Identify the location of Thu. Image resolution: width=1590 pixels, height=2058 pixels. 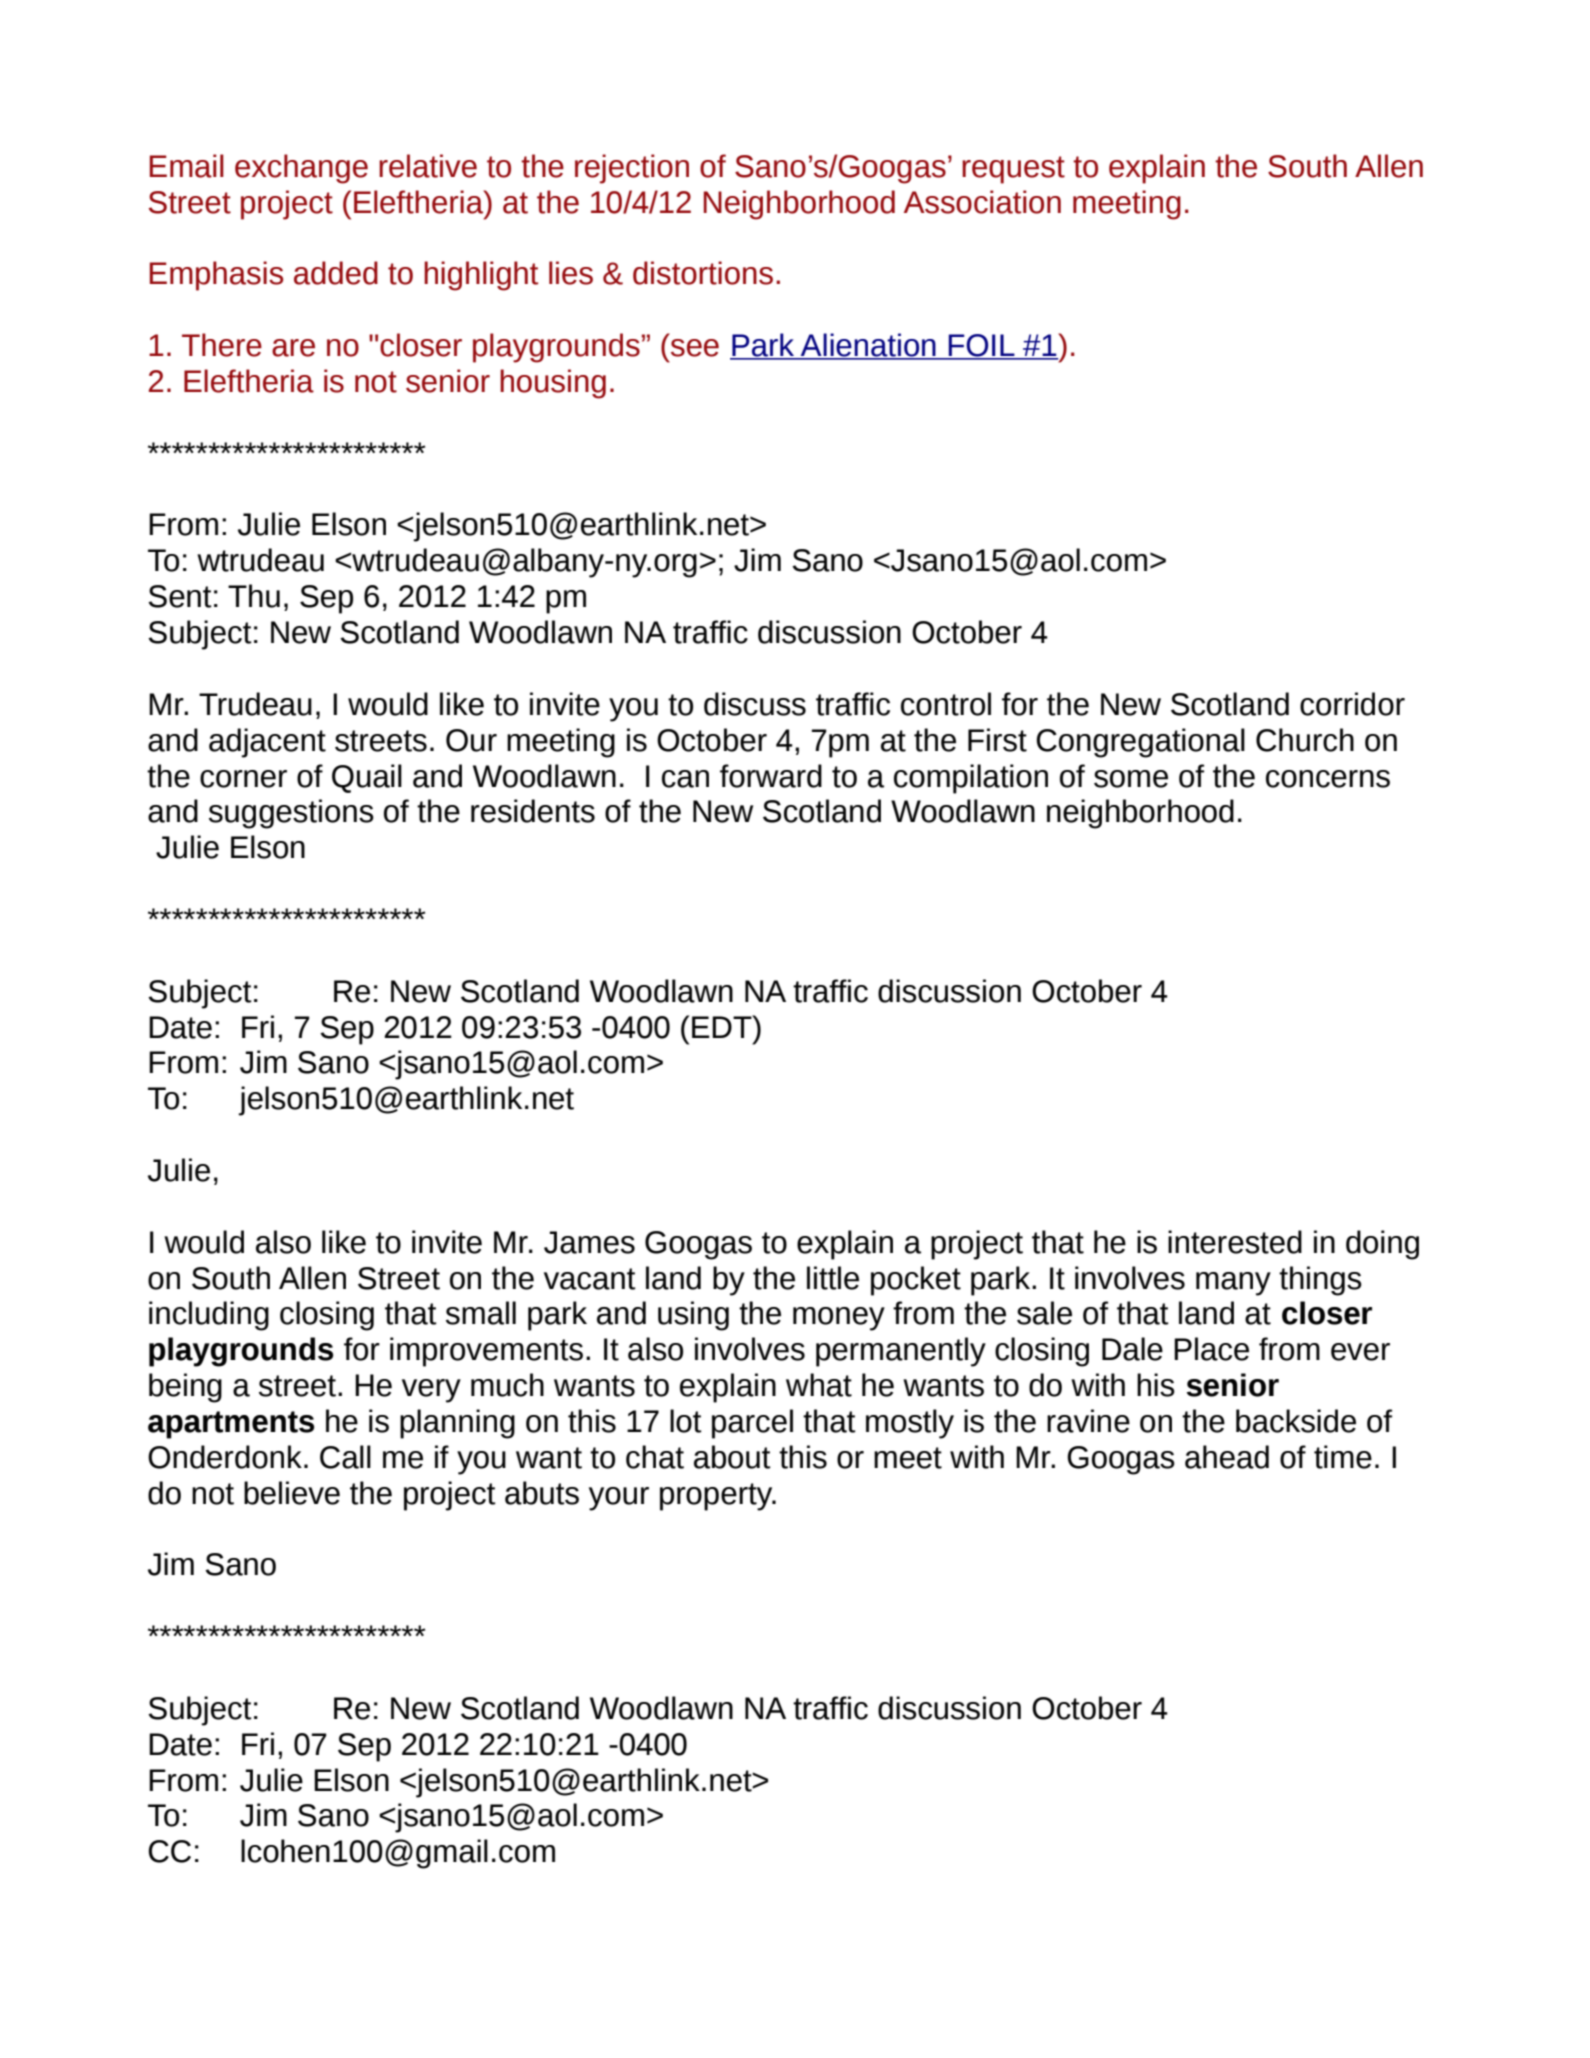
(254, 596).
